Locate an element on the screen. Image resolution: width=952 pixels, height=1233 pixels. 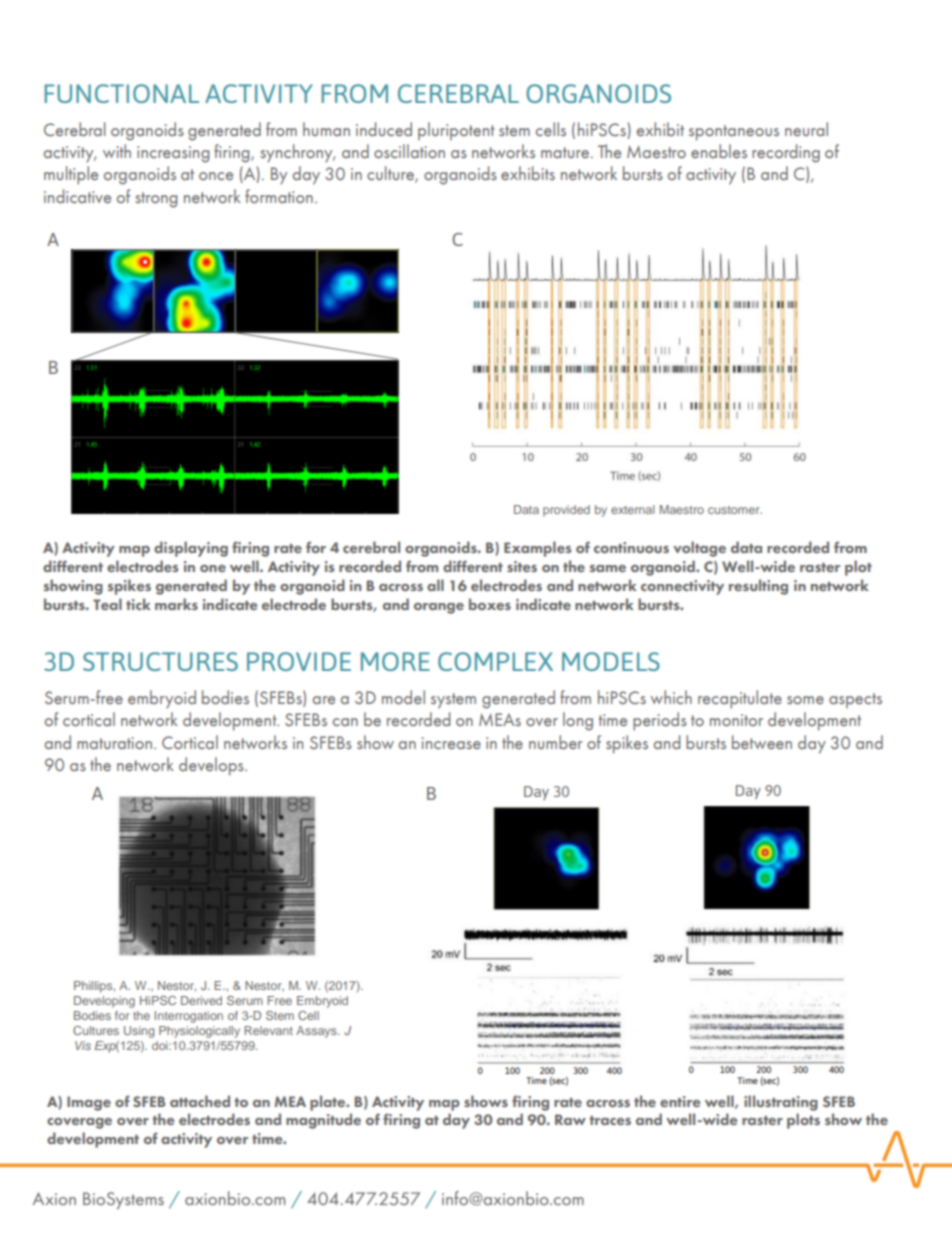
spontaneous is located at coordinates (734, 133).
